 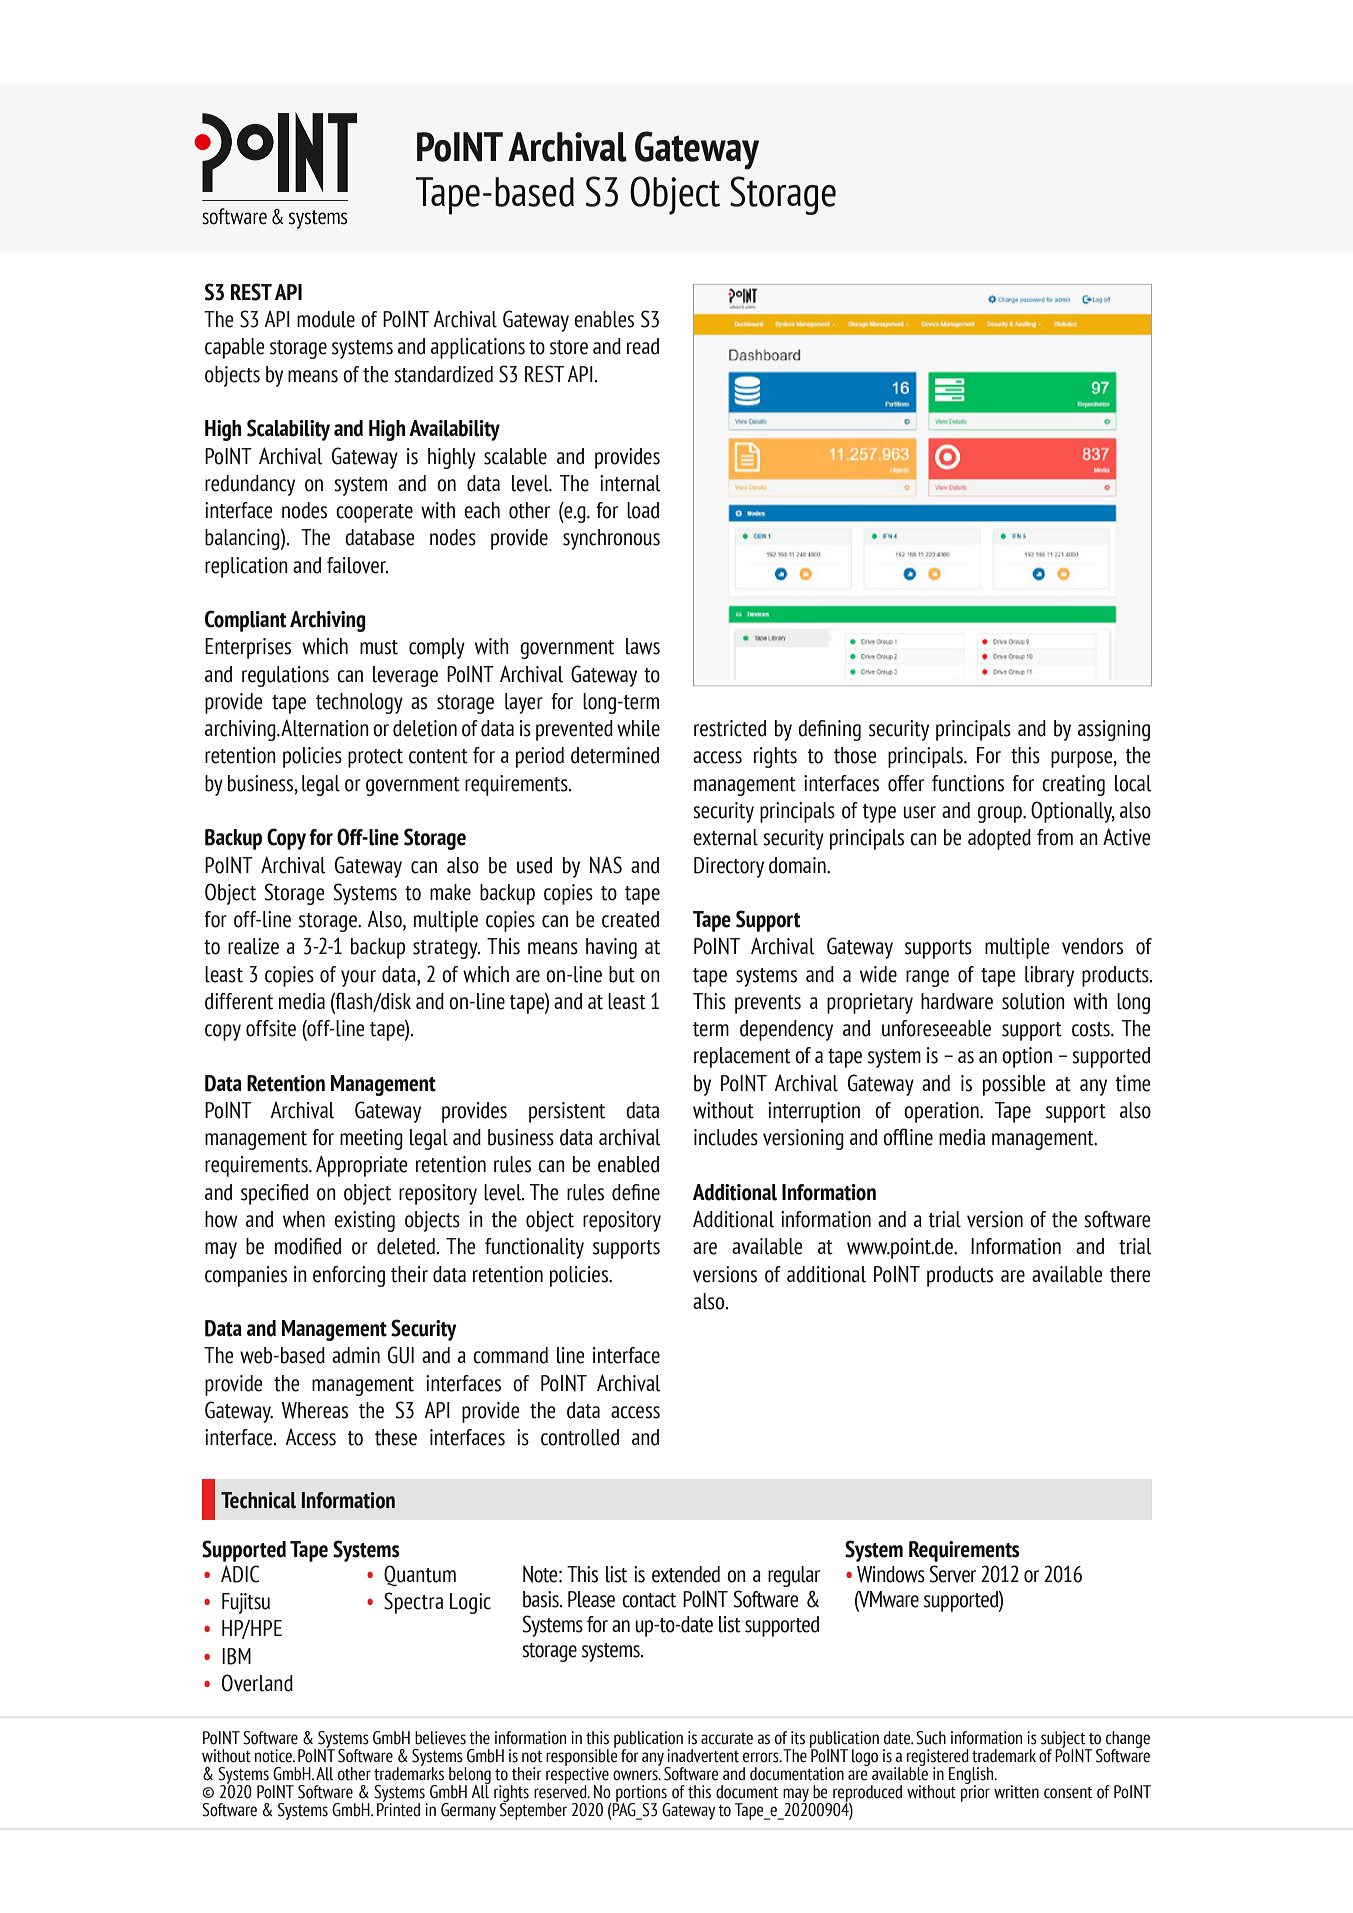 What do you see at coordinates (1130, 1274) in the screenshot?
I see `there` at bounding box center [1130, 1274].
